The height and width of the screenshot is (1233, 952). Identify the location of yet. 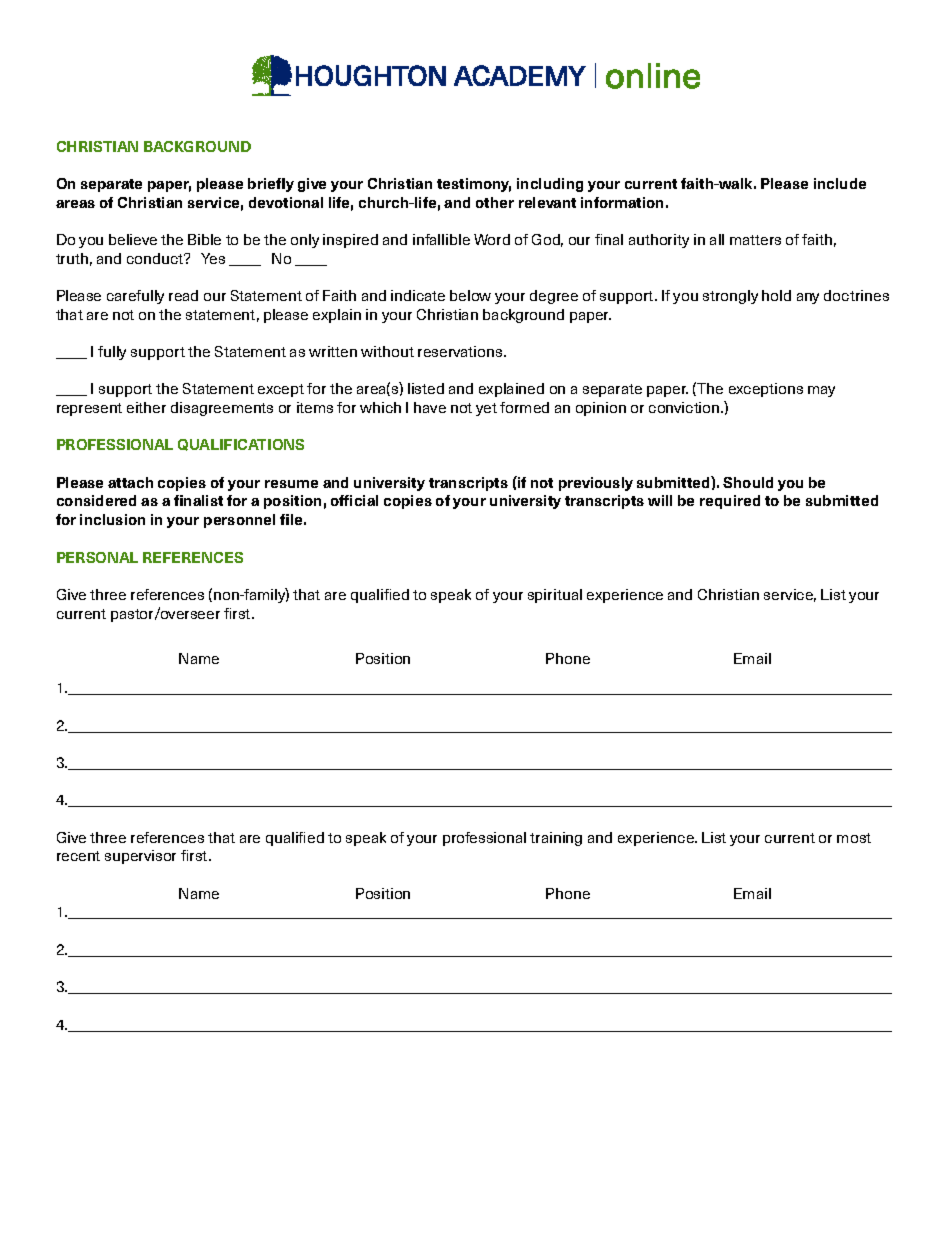
(486, 409).
